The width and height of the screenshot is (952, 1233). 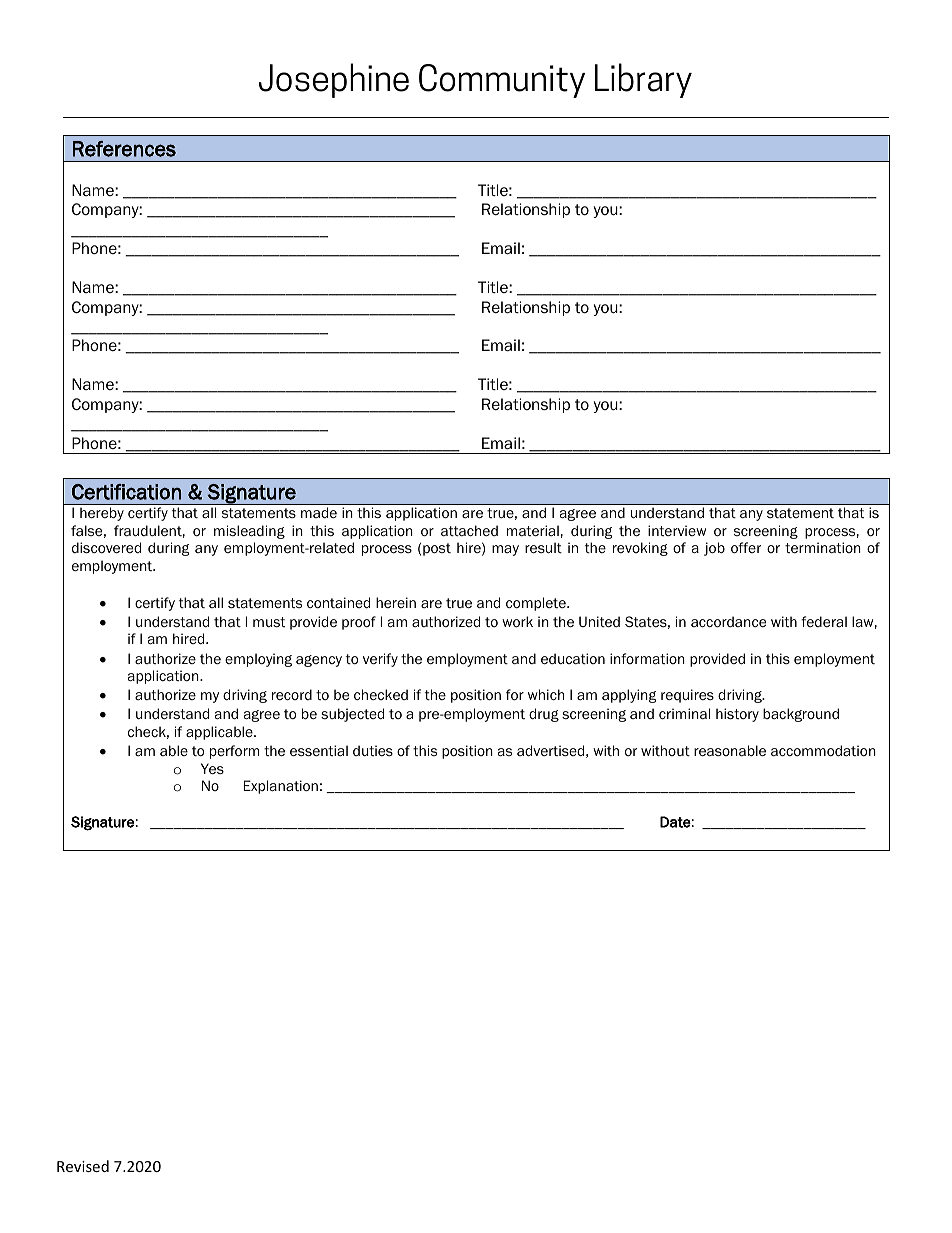 What do you see at coordinates (124, 149) in the screenshot?
I see `References` at bounding box center [124, 149].
